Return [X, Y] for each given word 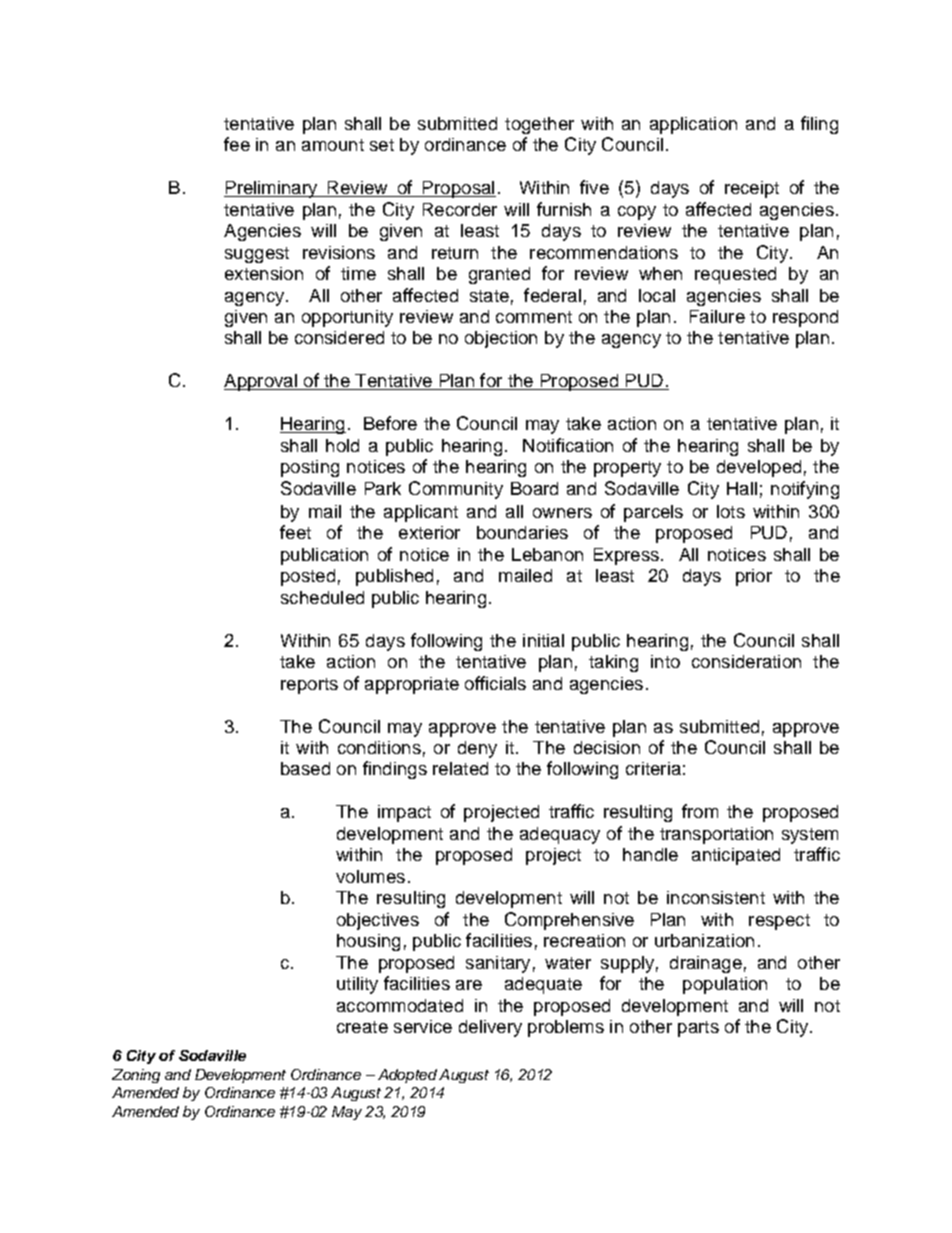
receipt [752, 189]
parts [698, 1029]
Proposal [458, 189]
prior [754, 577]
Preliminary [272, 189]
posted [308, 577]
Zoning [136, 1076]
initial [543, 640]
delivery [490, 1028]
